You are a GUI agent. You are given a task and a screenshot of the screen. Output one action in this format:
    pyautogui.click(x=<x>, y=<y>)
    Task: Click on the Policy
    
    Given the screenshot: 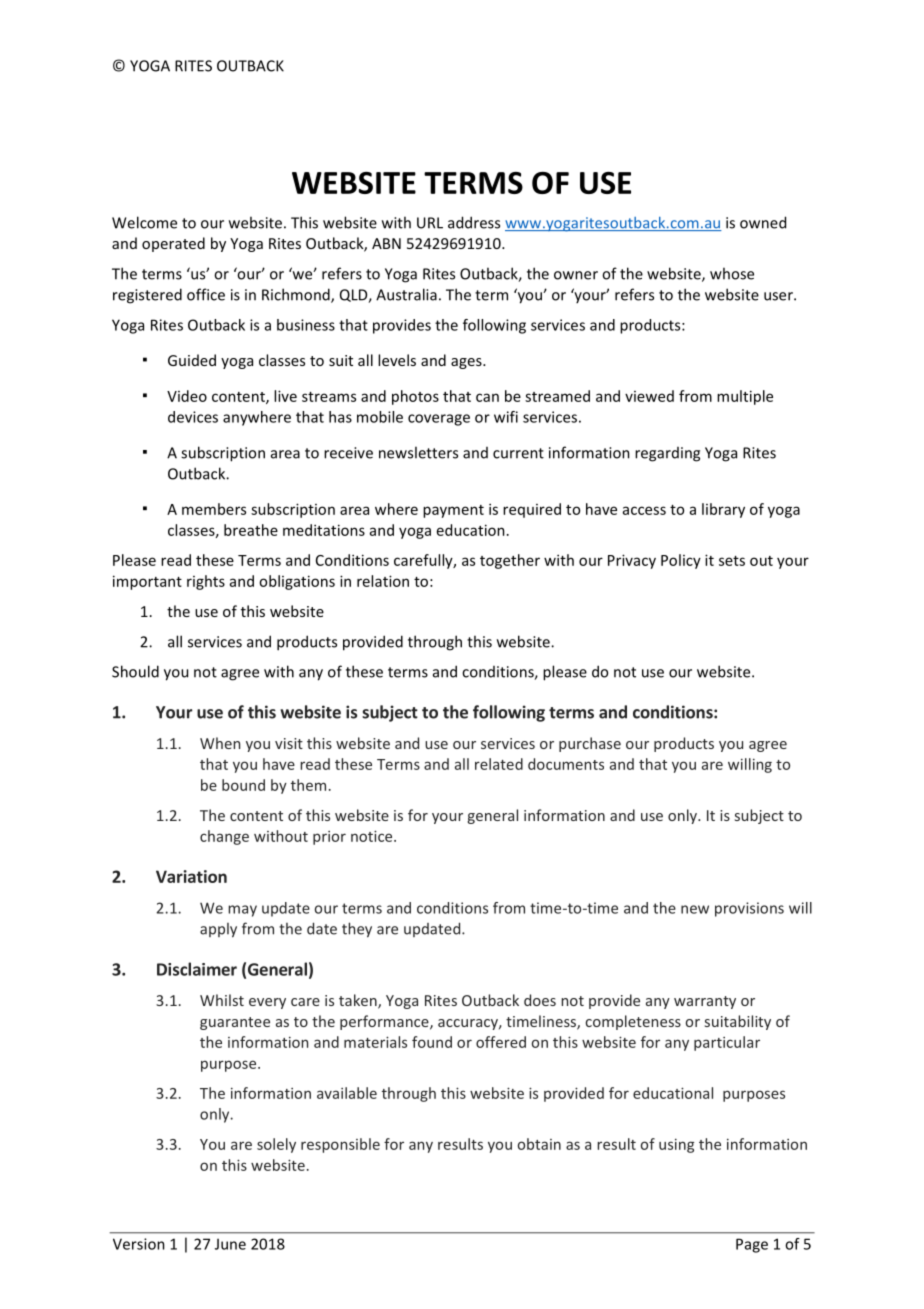 What is the action you would take?
    pyautogui.click(x=681, y=561)
